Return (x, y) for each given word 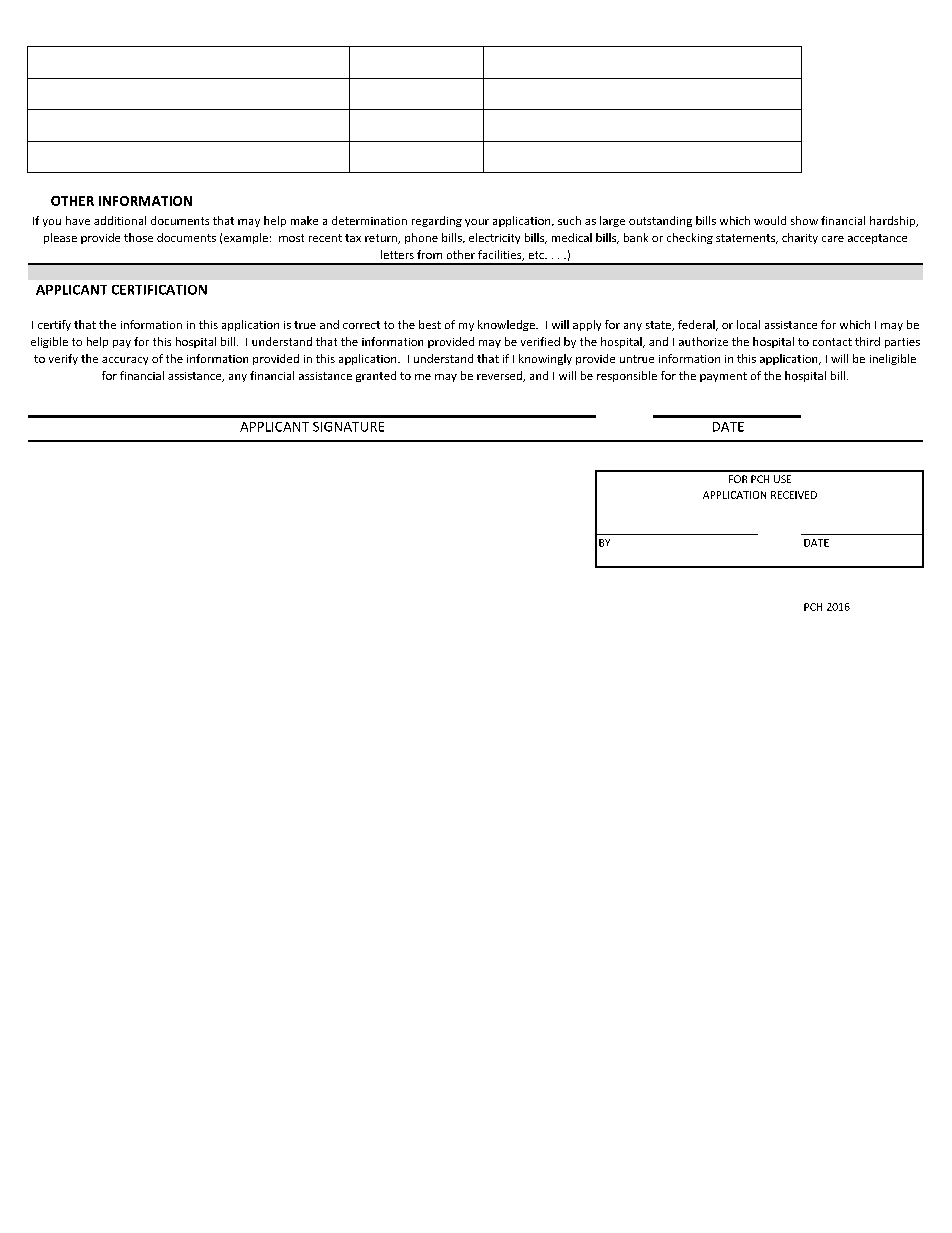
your (477, 223)
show (804, 220)
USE (782, 479)
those (138, 237)
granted (376, 376)
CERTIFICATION (159, 290)
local (748, 324)
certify (54, 325)
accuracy (125, 361)
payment (723, 377)
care (833, 239)
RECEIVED (794, 495)
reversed (500, 376)
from (429, 254)
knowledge (507, 325)
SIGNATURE (348, 427)
